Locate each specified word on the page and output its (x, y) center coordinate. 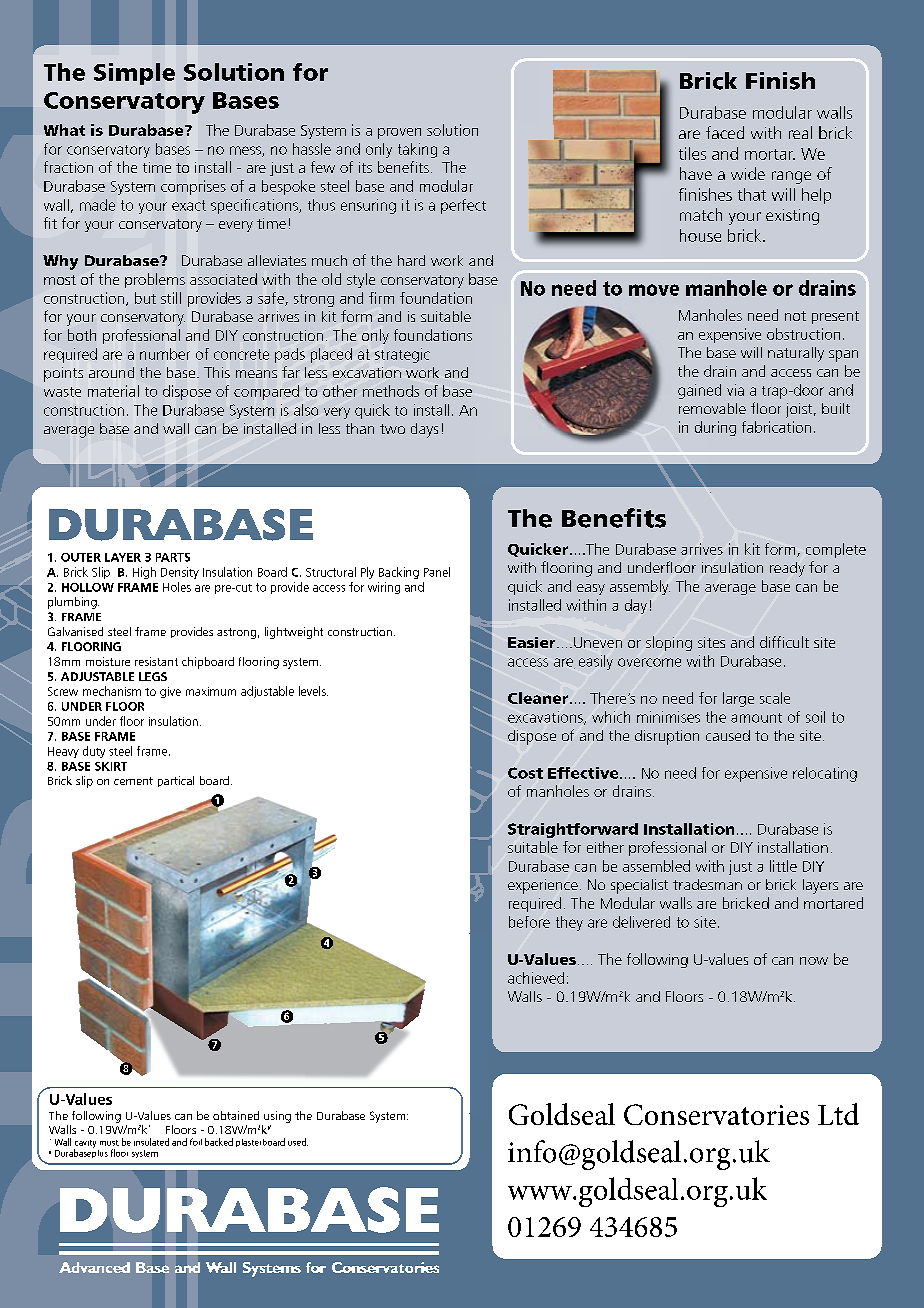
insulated (151, 1142)
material (113, 391)
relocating (825, 774)
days (424, 430)
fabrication (776, 427)
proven (399, 133)
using (277, 1117)
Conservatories (716, 1114)
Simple (134, 74)
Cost (525, 773)
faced (725, 132)
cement (133, 781)
